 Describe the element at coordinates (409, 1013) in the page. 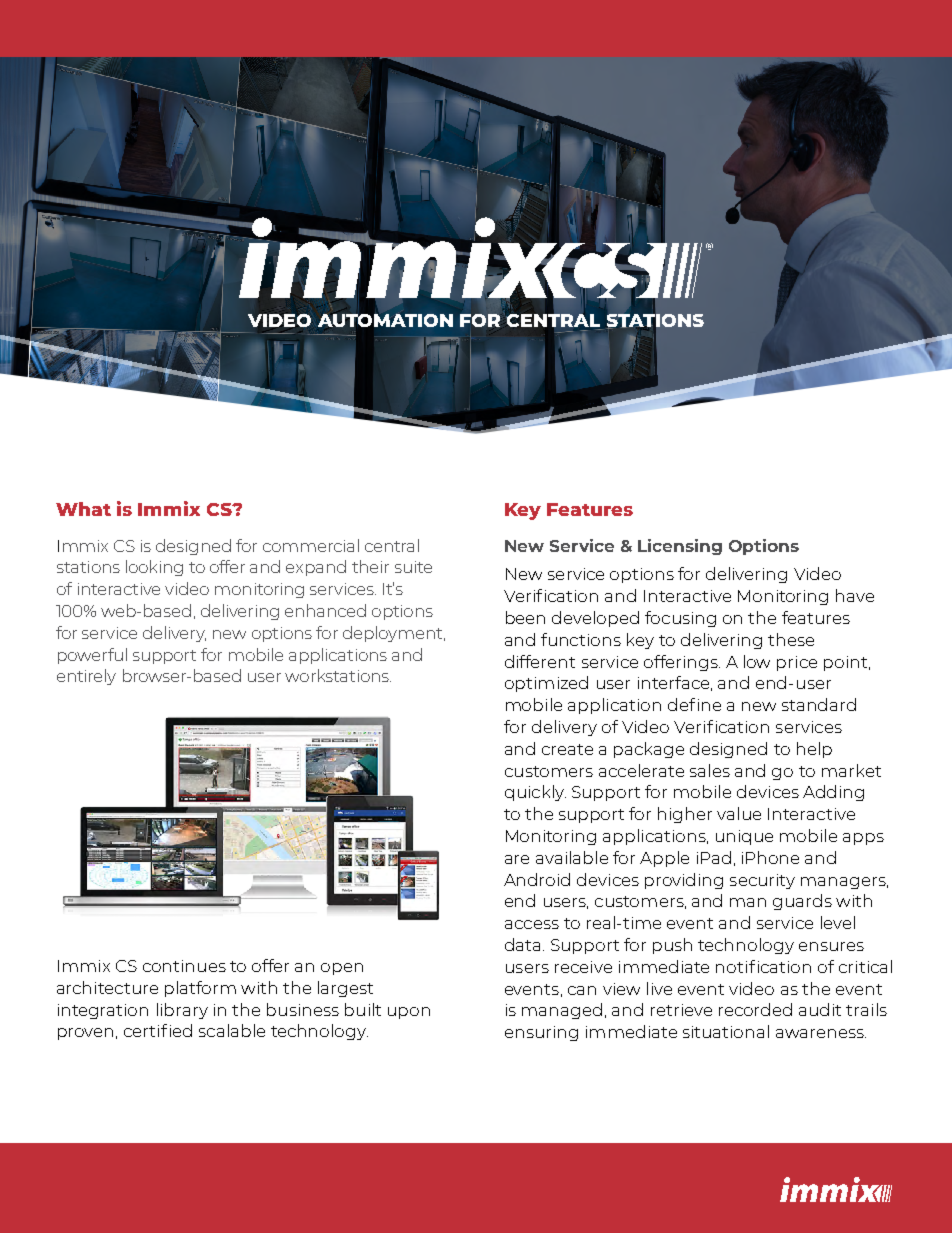

I see `upon` at that location.
